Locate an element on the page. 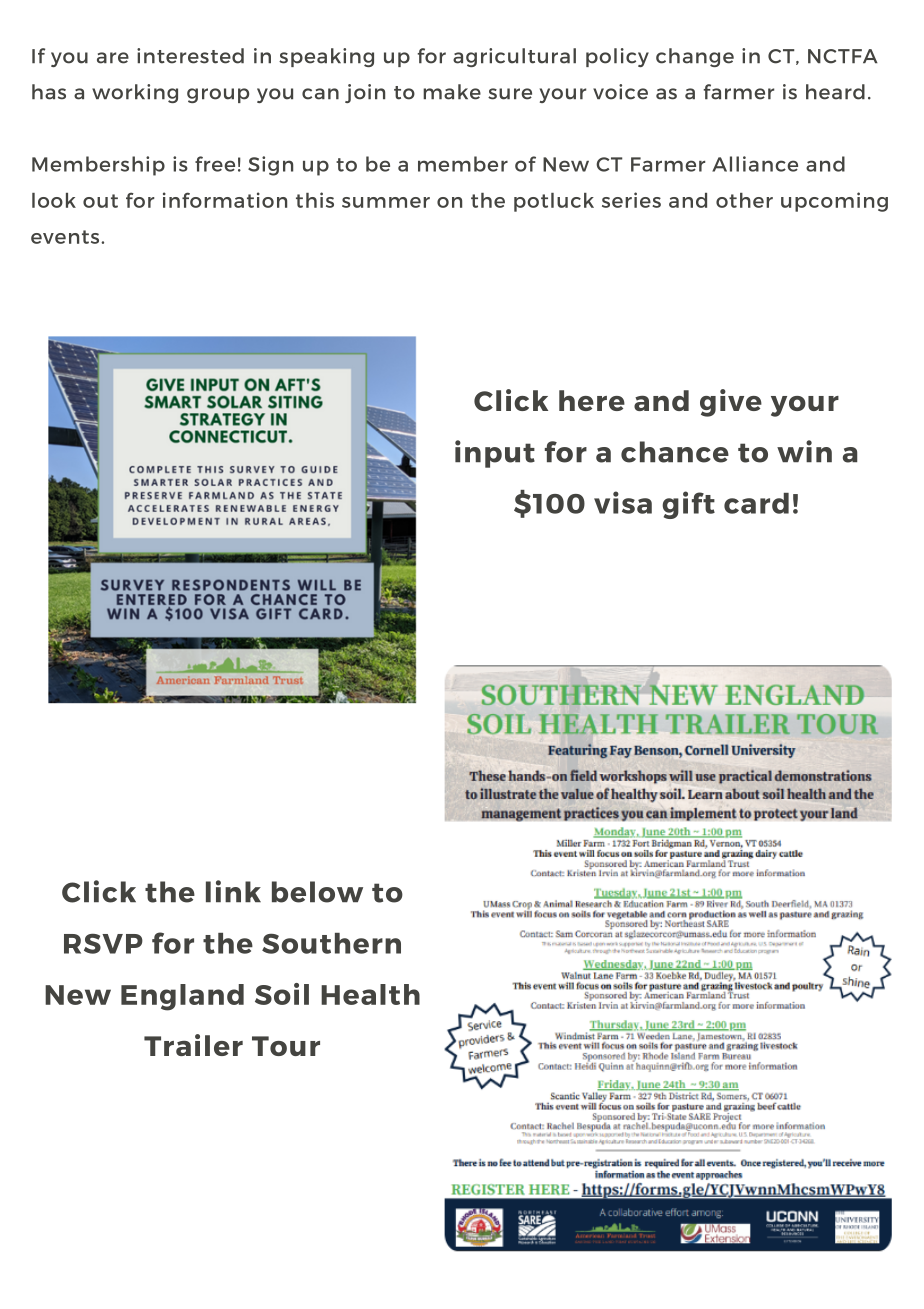 The image size is (924, 1309). events is located at coordinates (66, 237).
